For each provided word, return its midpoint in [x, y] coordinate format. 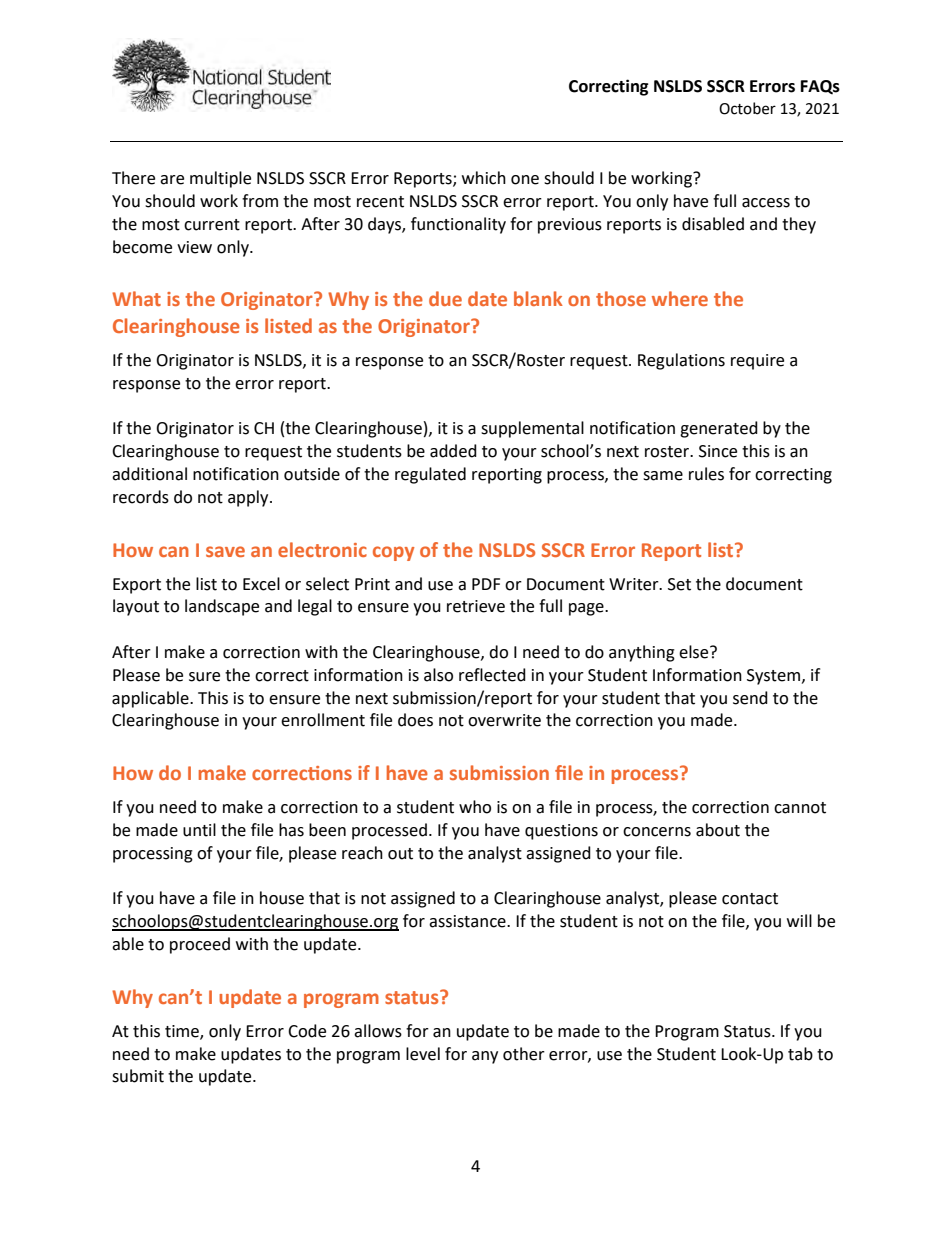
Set [679, 584]
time [183, 1032]
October [747, 108]
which [484, 178]
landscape [222, 607]
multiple [220, 179]
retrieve [476, 606]
